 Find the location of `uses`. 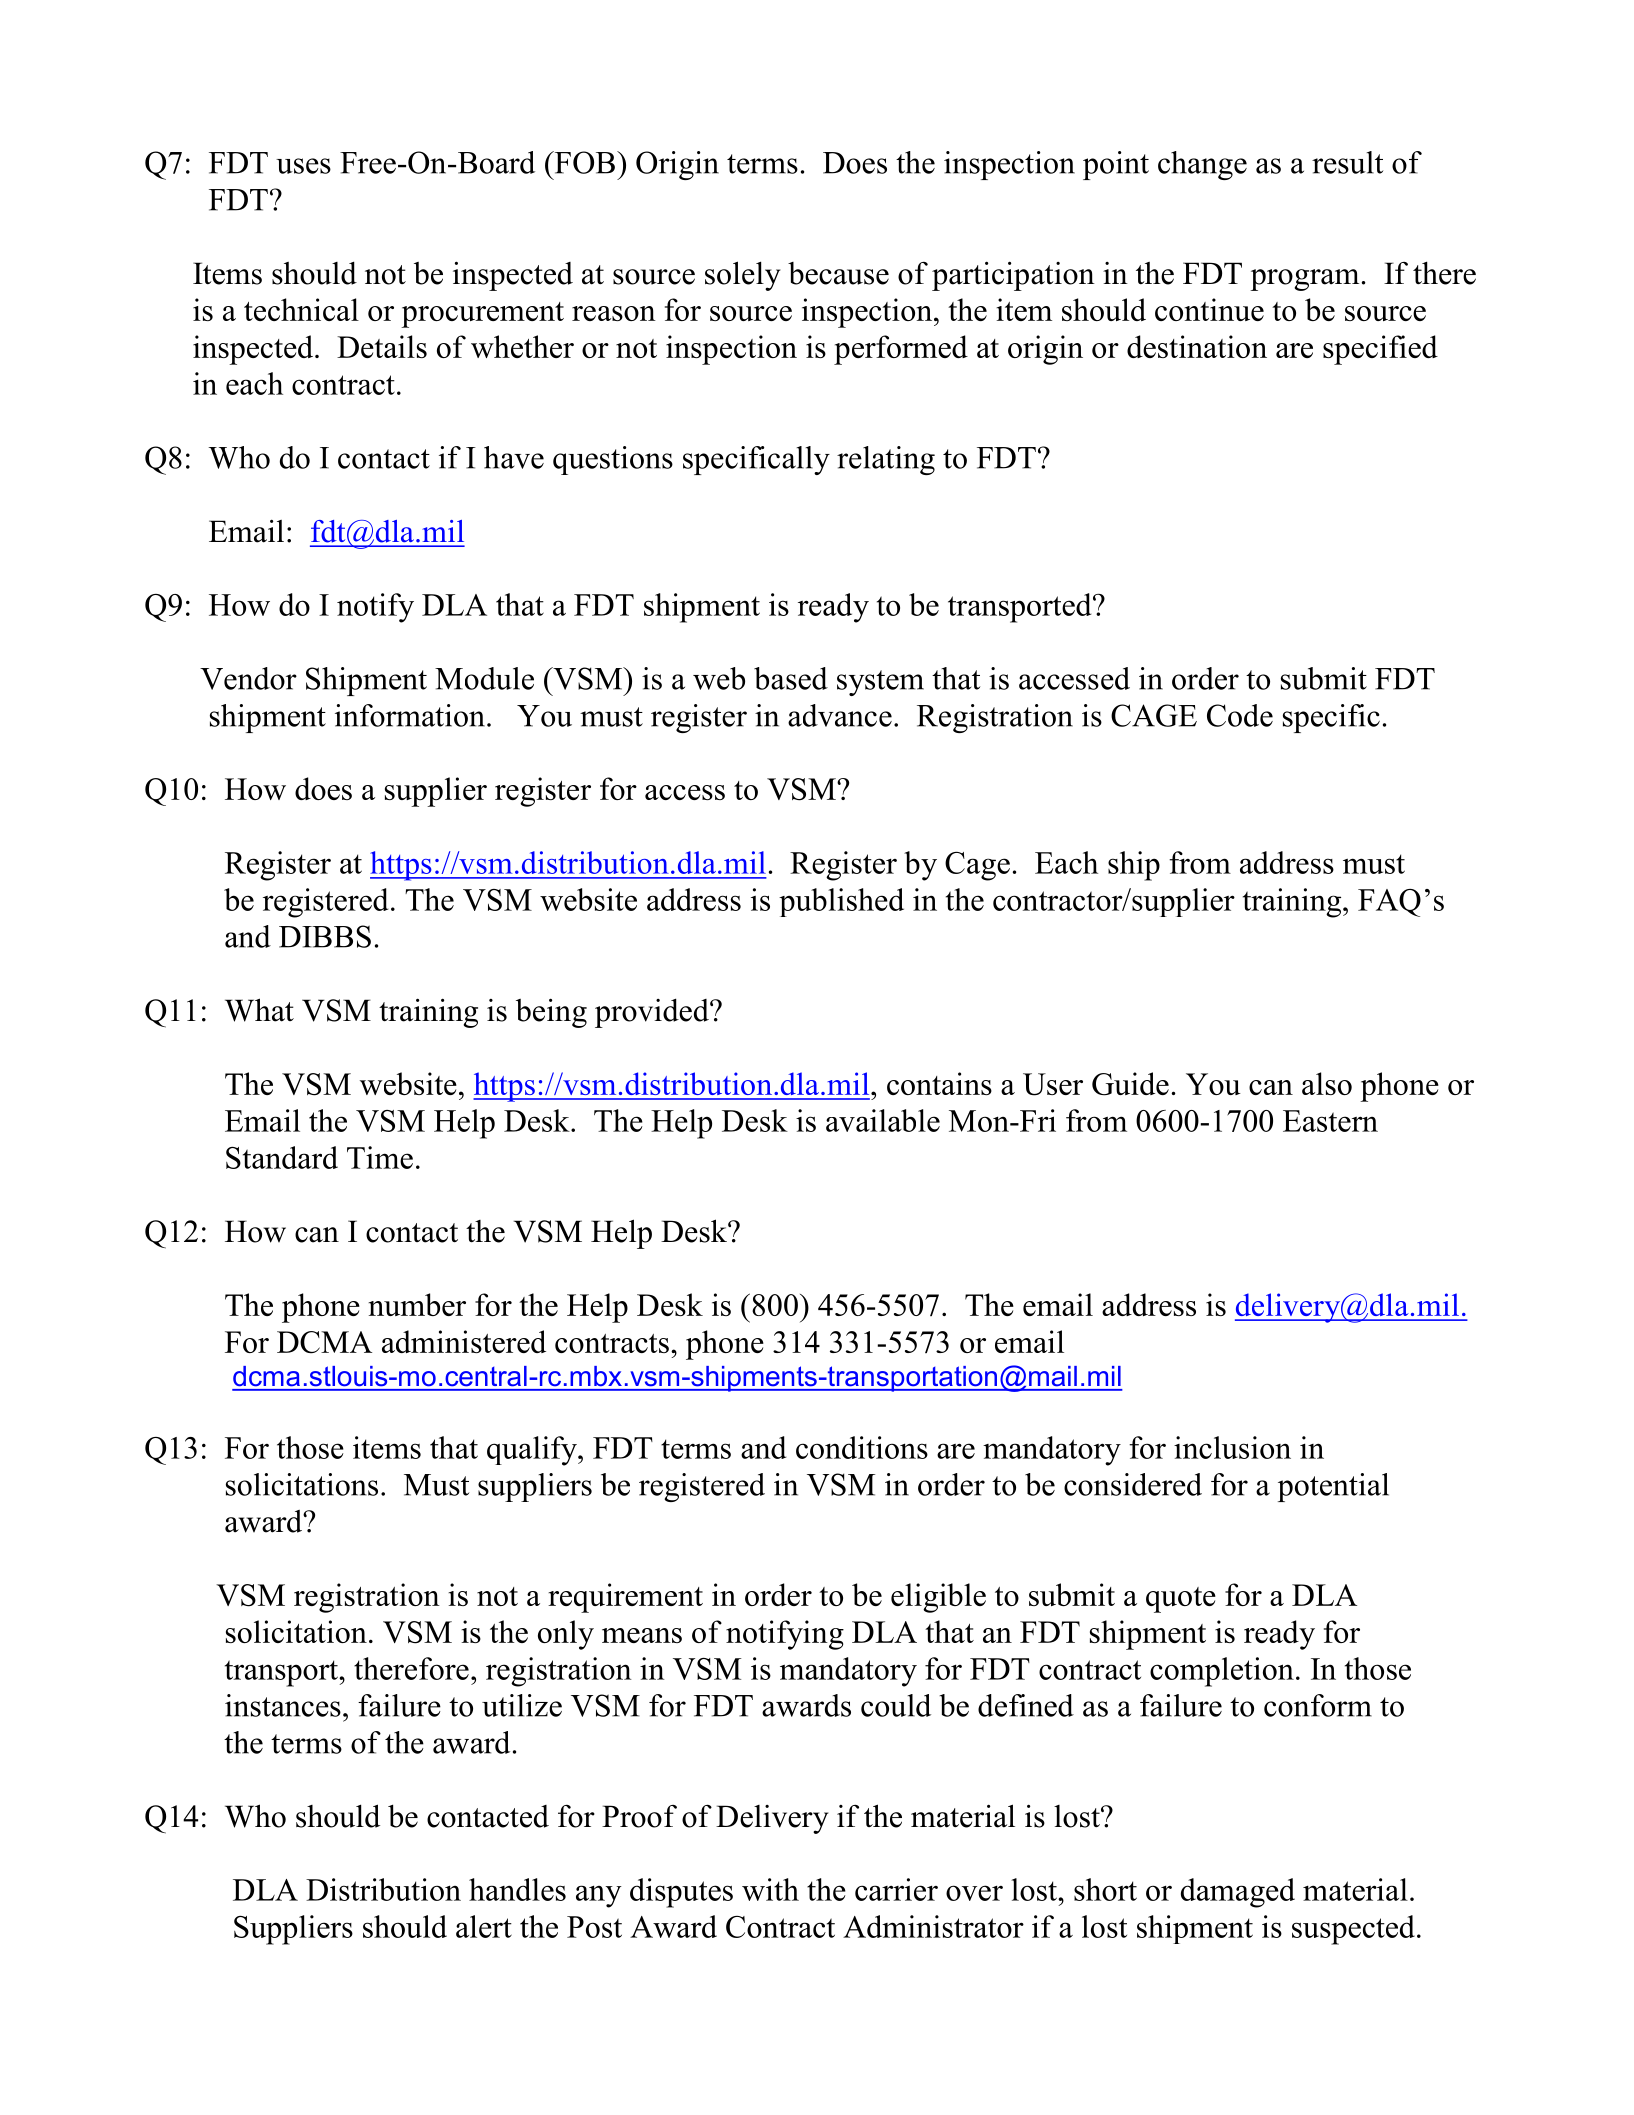

uses is located at coordinates (303, 166).
